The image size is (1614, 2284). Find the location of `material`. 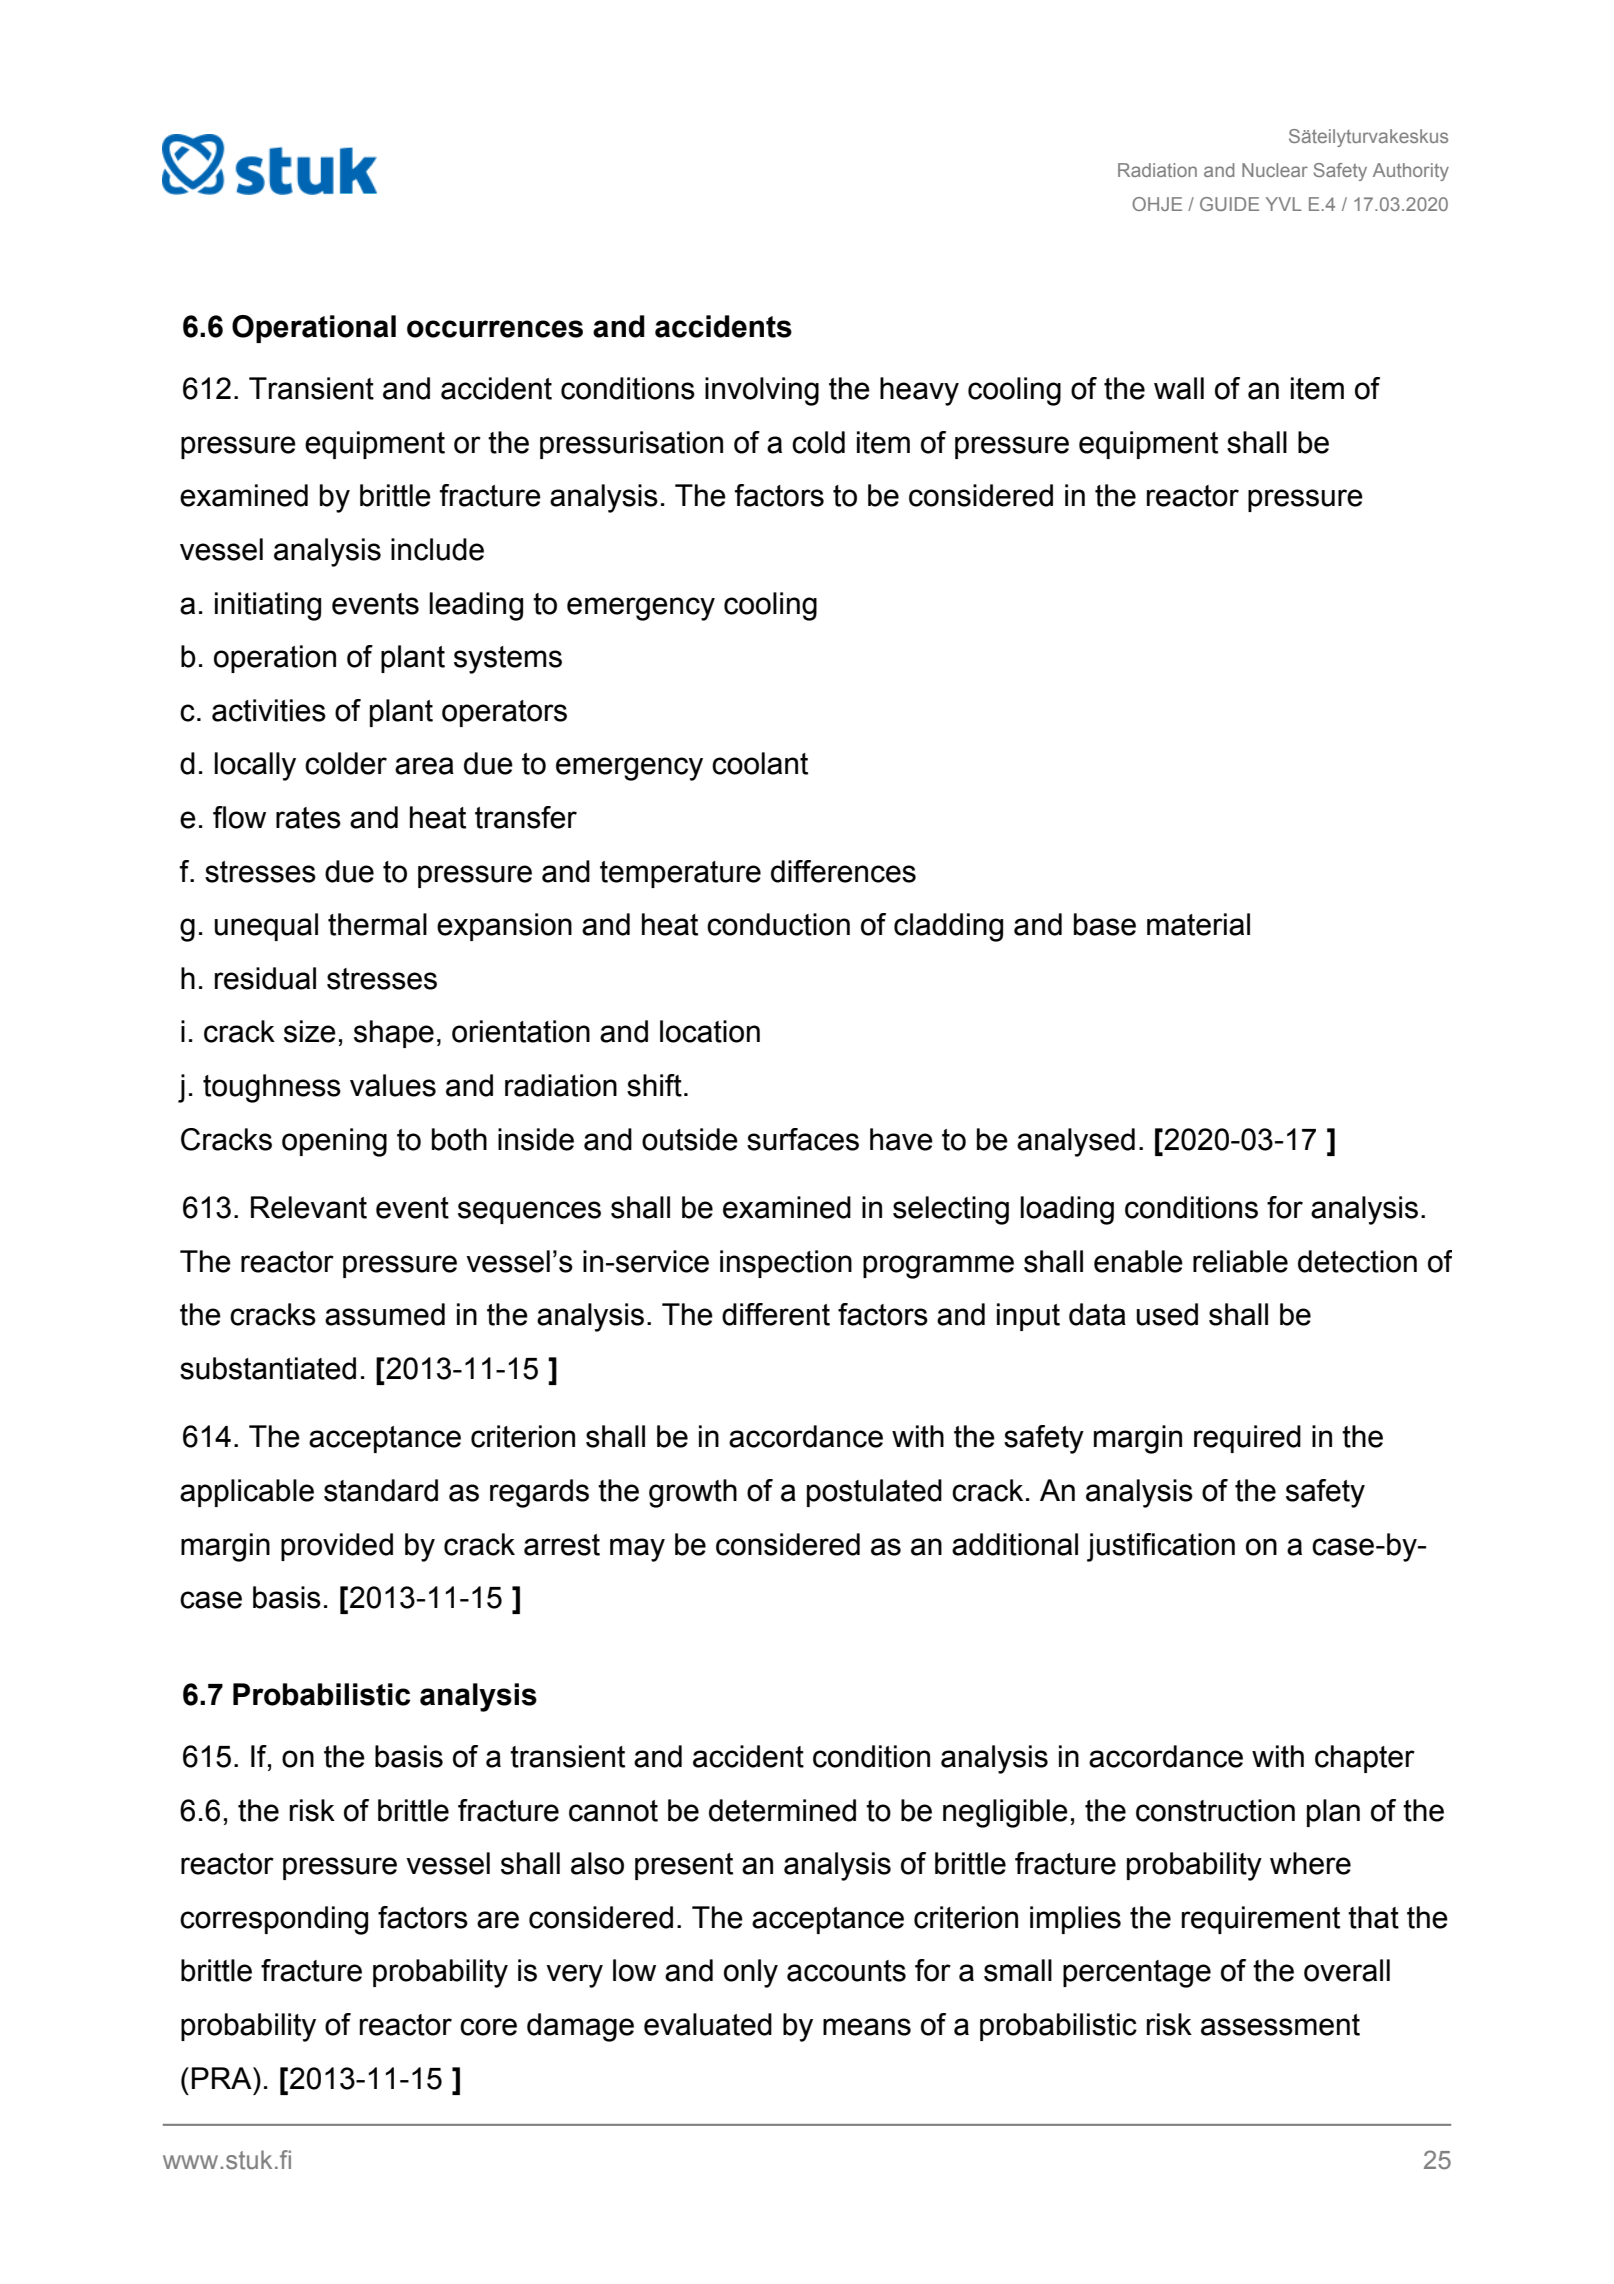

material is located at coordinates (1198, 924).
